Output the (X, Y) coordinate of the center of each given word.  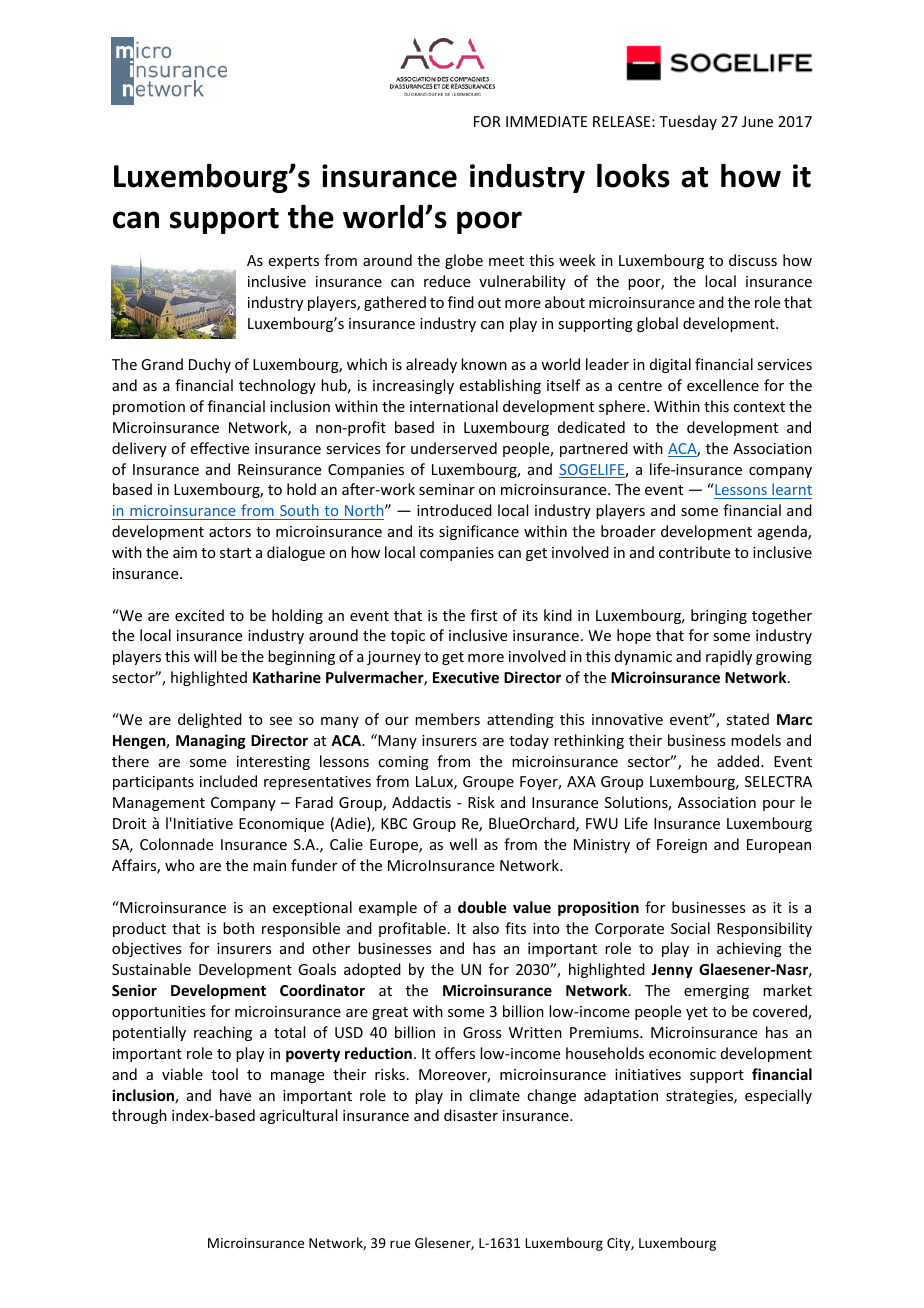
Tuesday (688, 122)
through (139, 1116)
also (486, 928)
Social (690, 928)
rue (400, 1244)
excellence (723, 385)
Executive (466, 677)
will (205, 656)
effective (220, 448)
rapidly (729, 657)
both (238, 928)
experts (294, 262)
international (454, 406)
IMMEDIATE (546, 121)
